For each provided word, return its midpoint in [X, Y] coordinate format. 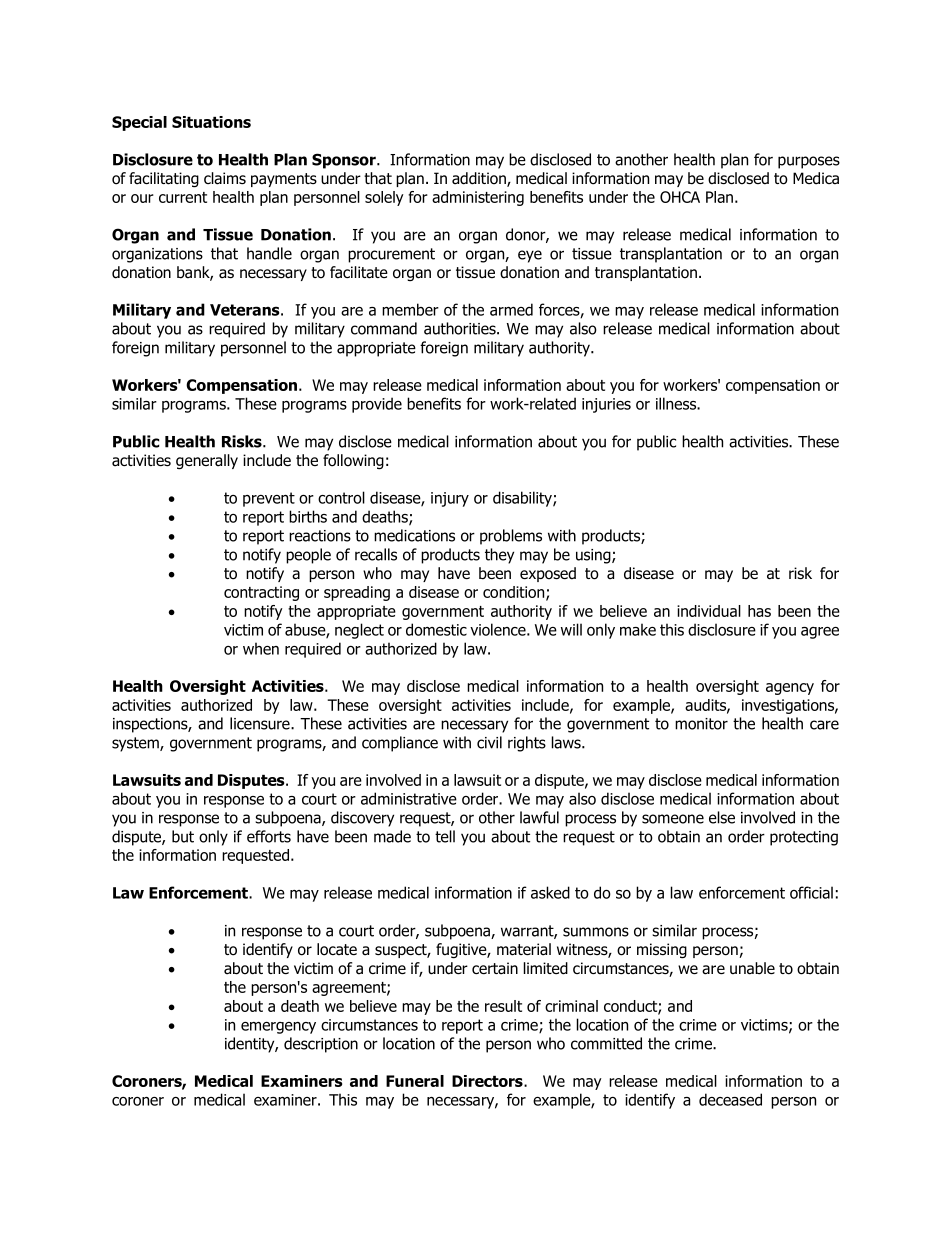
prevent [269, 499]
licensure [261, 723]
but [183, 836]
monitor [701, 724]
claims [225, 178]
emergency [278, 1028]
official [811, 892]
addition [480, 179]
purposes [809, 162]
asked [550, 892]
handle [269, 253]
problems [511, 537]
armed [511, 309]
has [759, 611]
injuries [606, 405]
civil [489, 742]
